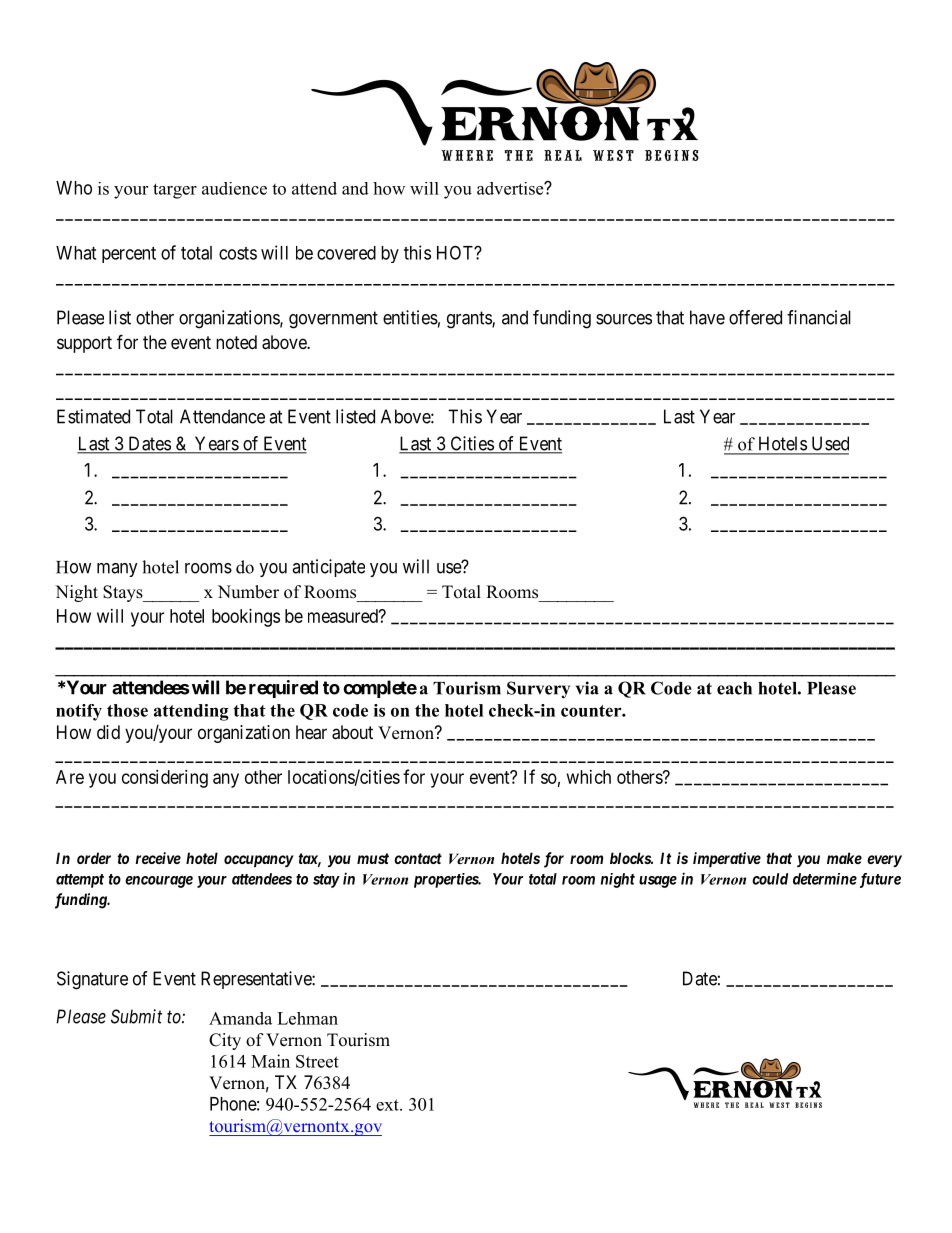 The height and width of the screenshot is (1233, 952). Describe the element at coordinates (246, 618) in the screenshot. I see `bookings` at that location.
